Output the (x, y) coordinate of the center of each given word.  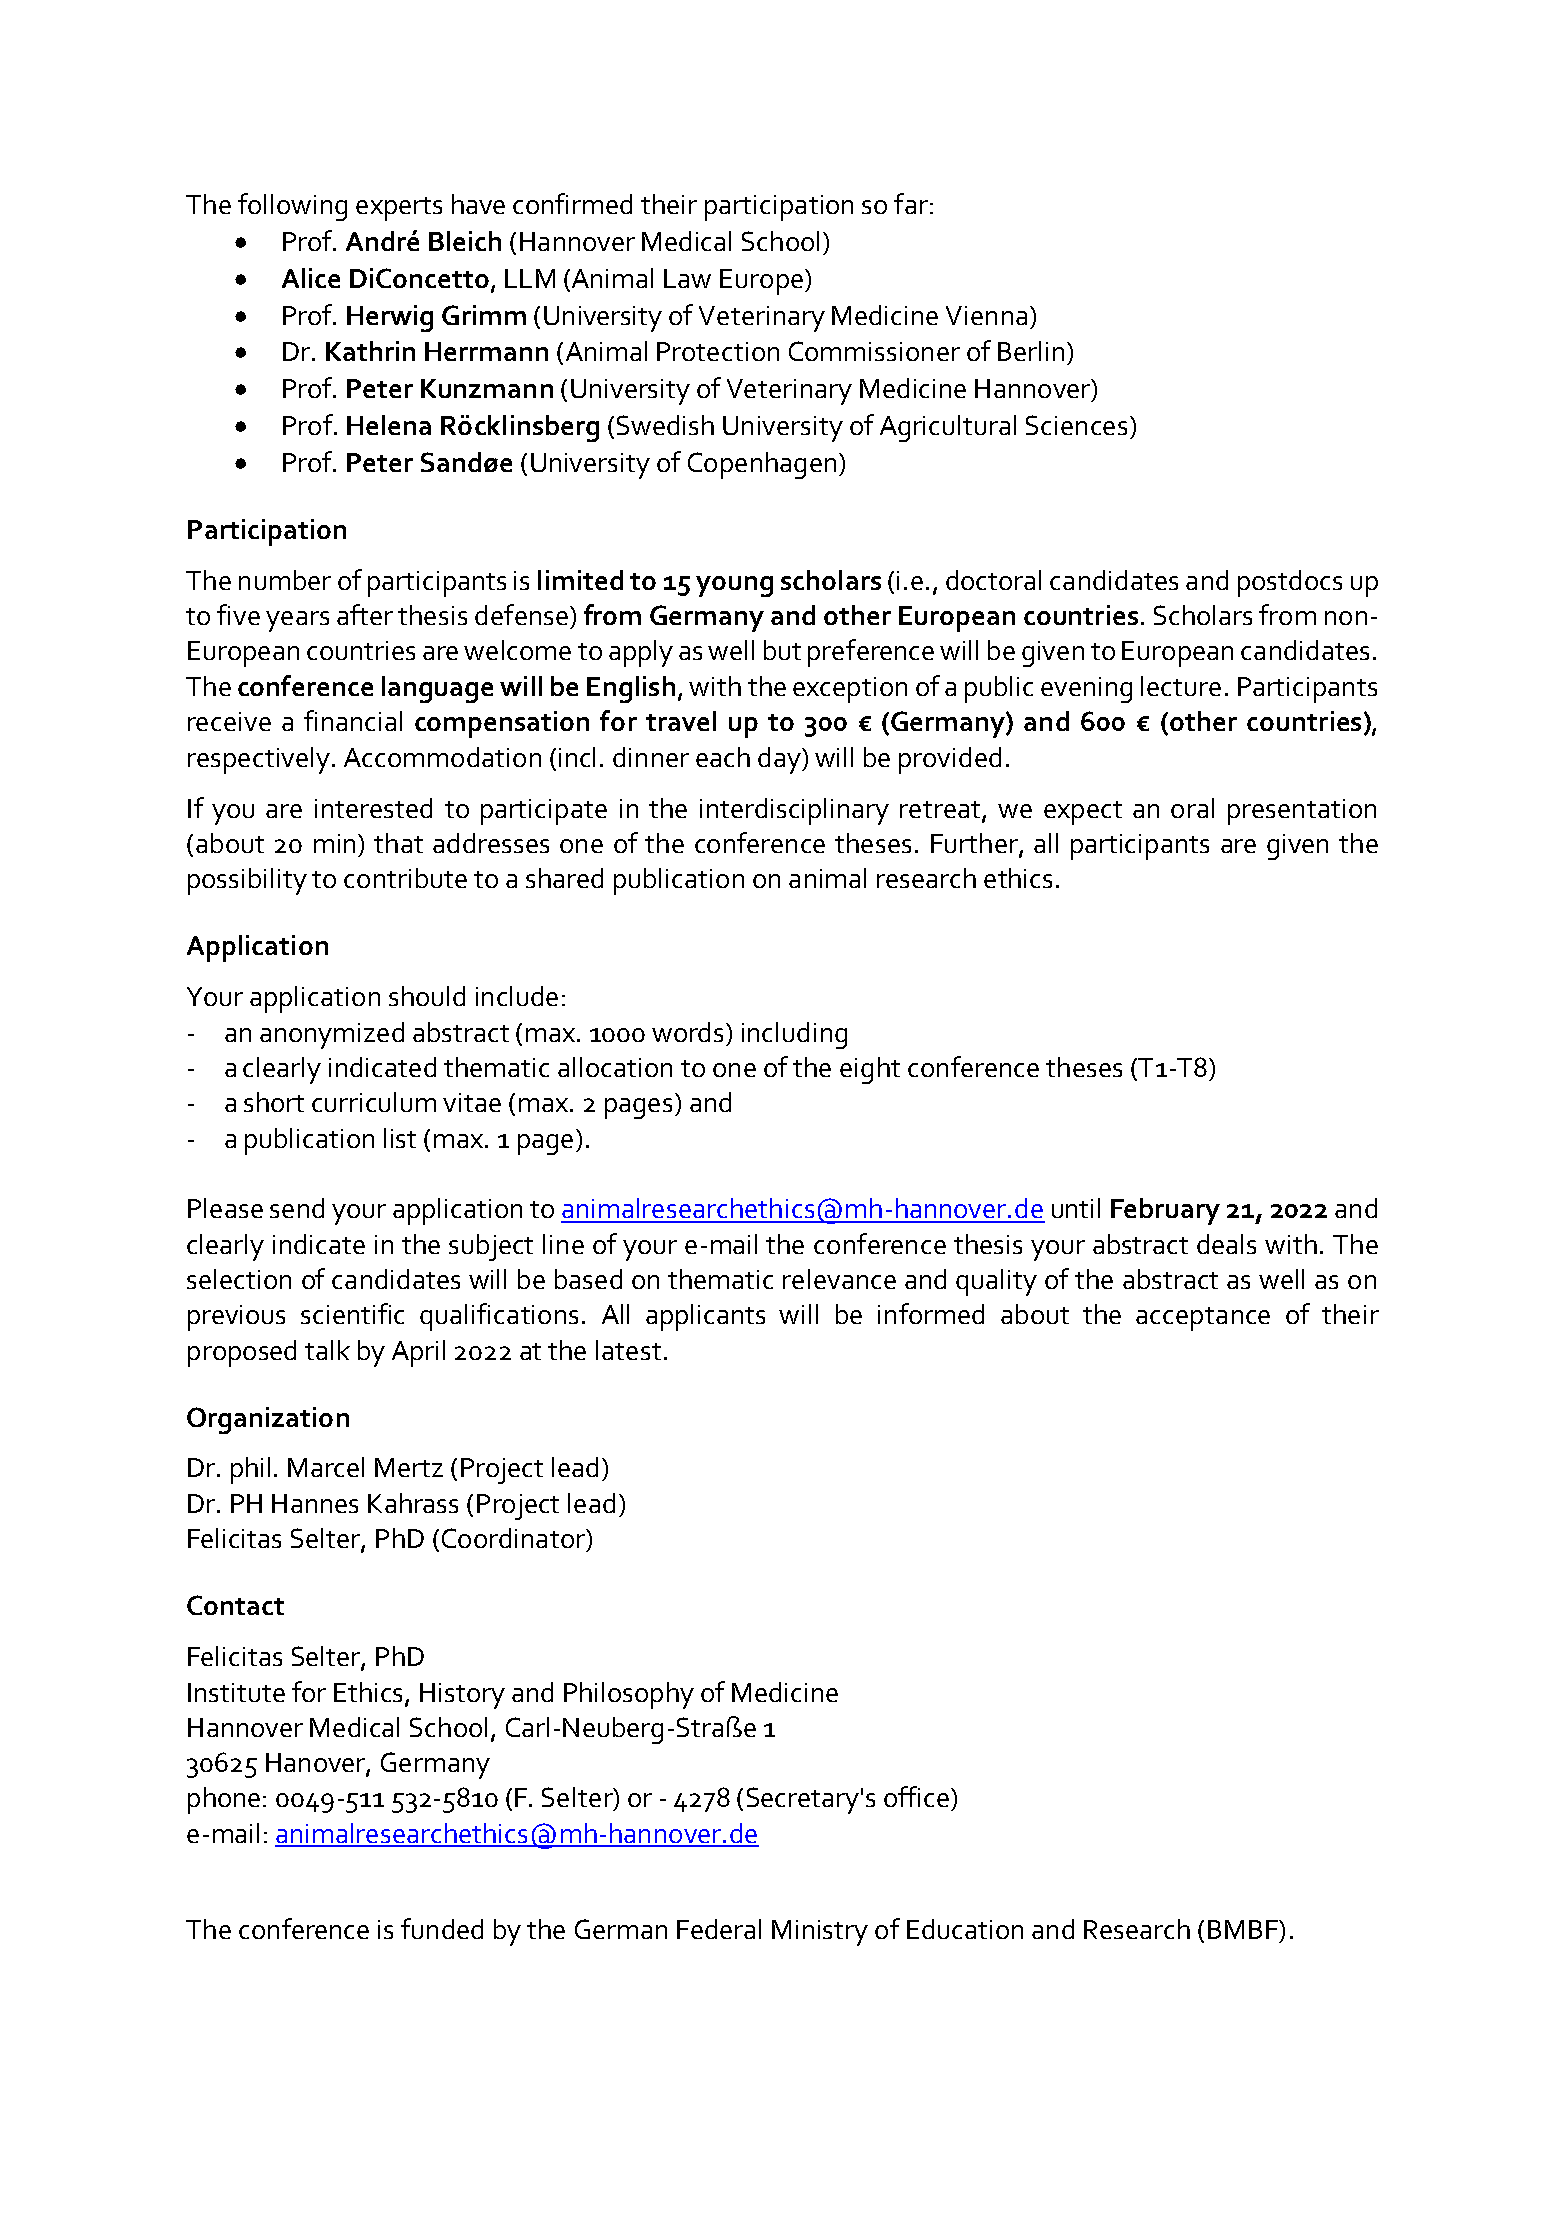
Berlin (1031, 351)
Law (687, 278)
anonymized (332, 1035)
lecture (1181, 686)
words (689, 1032)
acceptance (1203, 1319)
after (365, 614)
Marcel (326, 1467)
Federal (719, 1929)
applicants (705, 1317)
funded (442, 1928)
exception (850, 690)
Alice (311, 278)
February (1165, 1211)
